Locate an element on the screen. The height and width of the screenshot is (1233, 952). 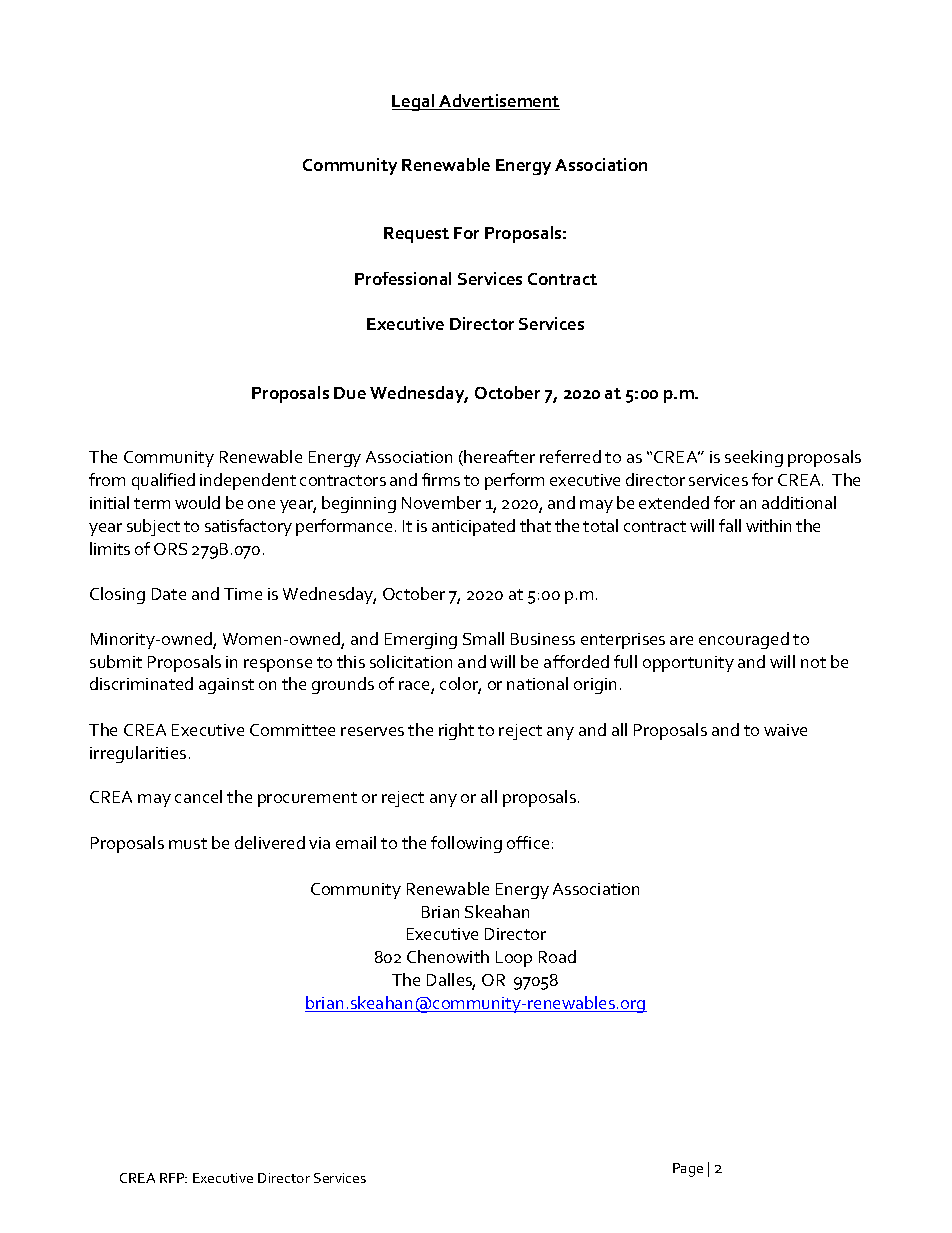
Request is located at coordinates (416, 235).
